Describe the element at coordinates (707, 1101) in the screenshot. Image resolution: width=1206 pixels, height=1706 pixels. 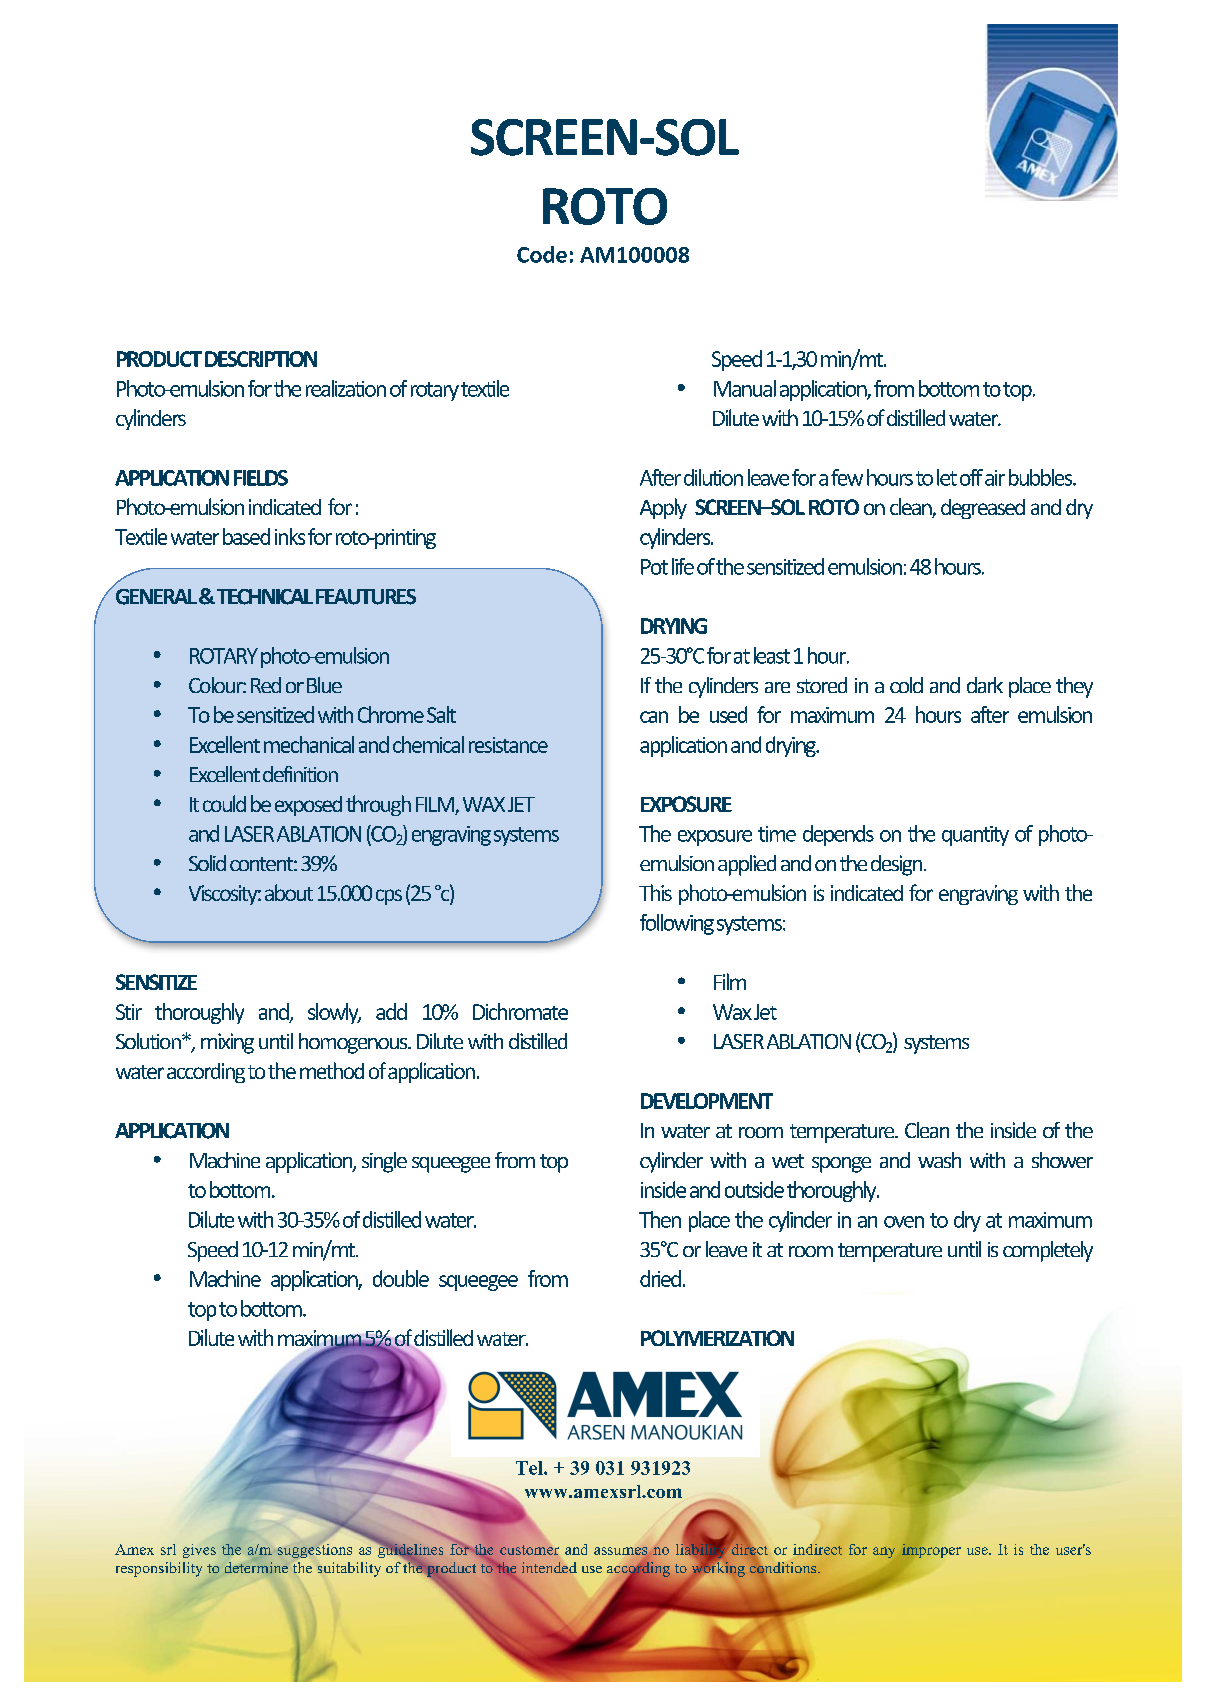
I see `DEVELOPMENT` at that location.
